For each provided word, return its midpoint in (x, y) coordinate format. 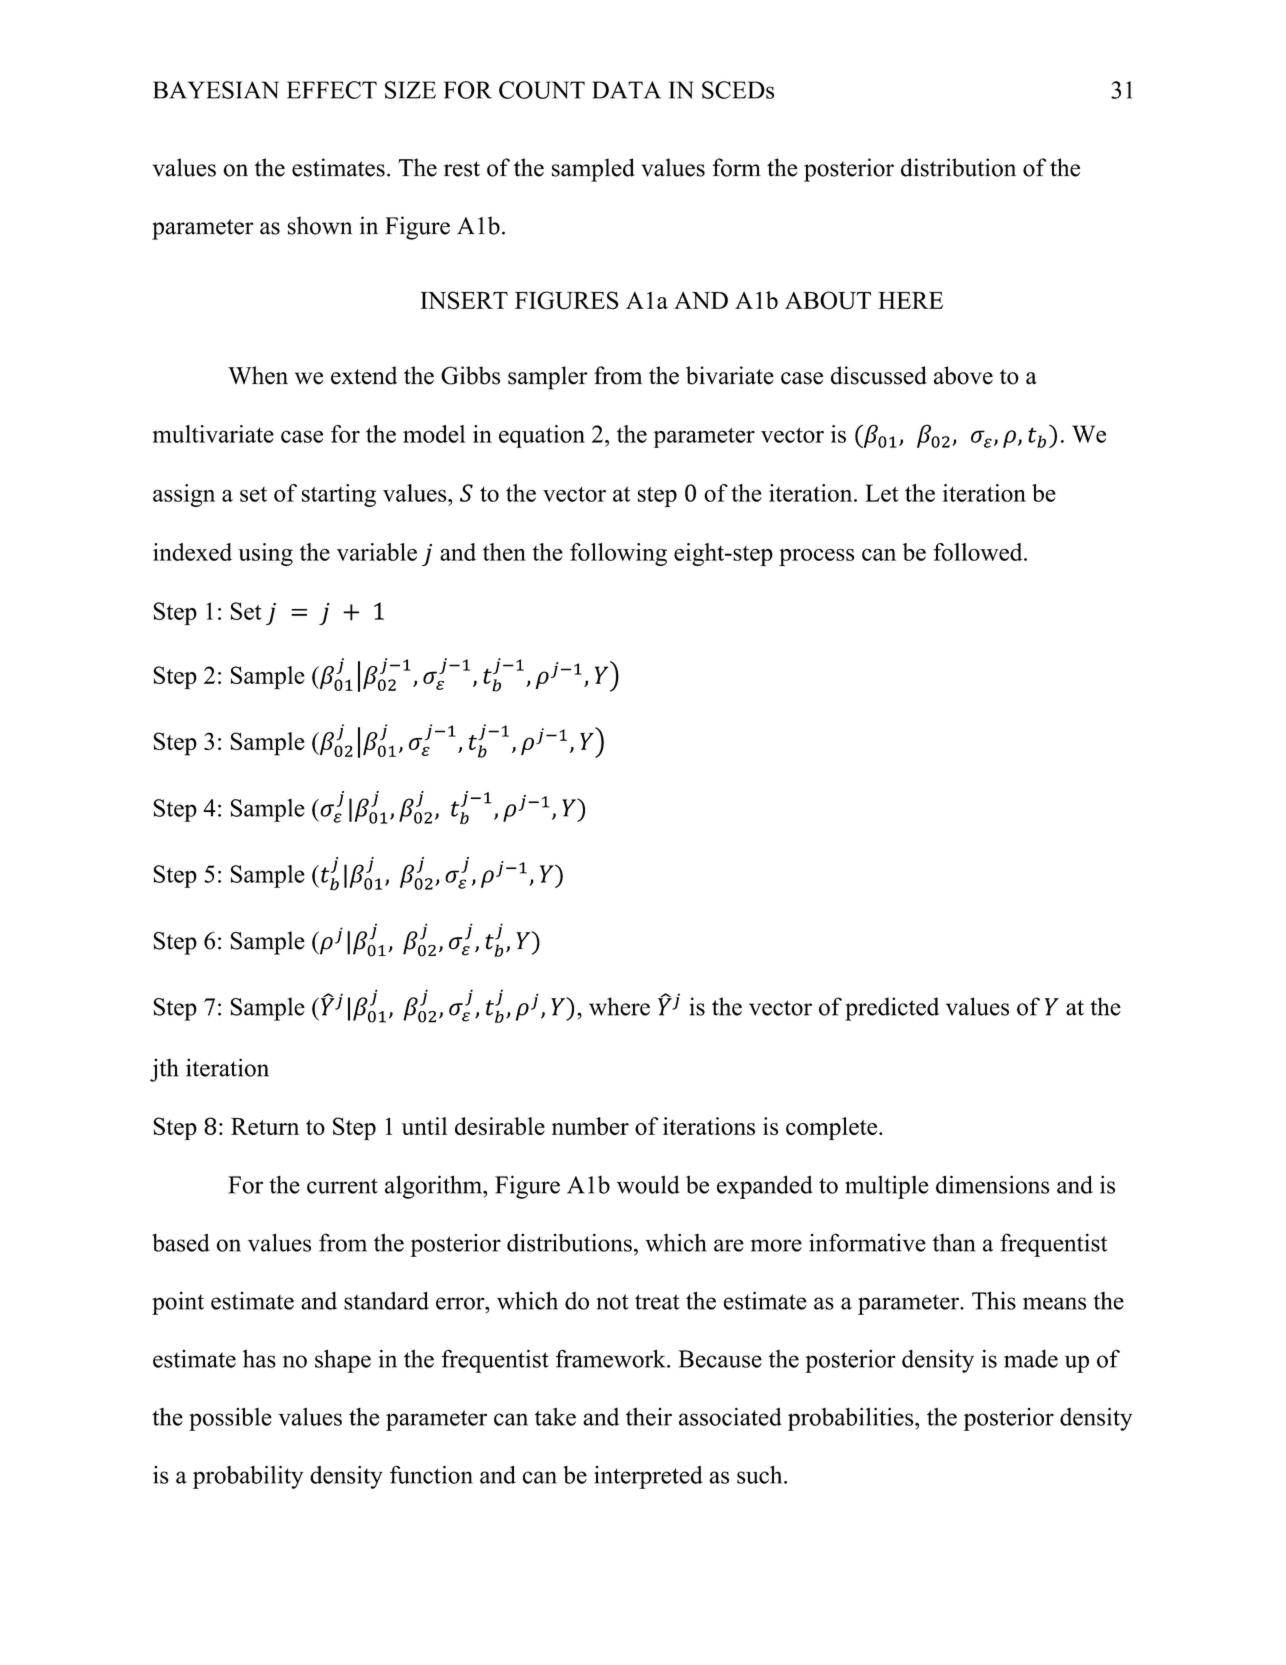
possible (230, 1419)
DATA (626, 90)
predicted (892, 1009)
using (265, 554)
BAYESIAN (216, 90)
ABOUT (828, 300)
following (618, 554)
